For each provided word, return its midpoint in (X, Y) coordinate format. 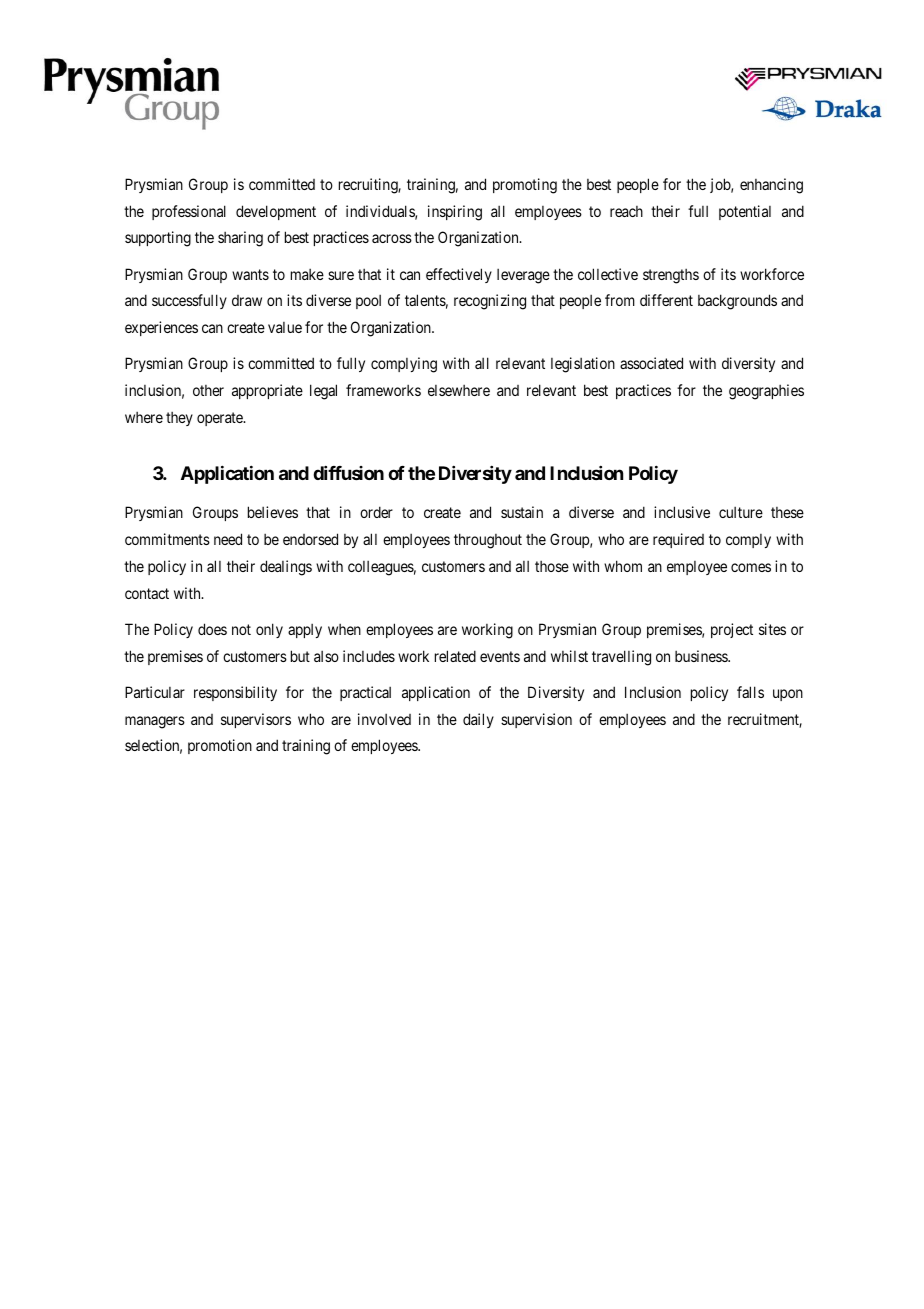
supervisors (256, 720)
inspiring (455, 213)
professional (189, 212)
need (228, 539)
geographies (766, 392)
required (678, 540)
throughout (488, 541)
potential (745, 212)
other (208, 390)
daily (478, 720)
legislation (583, 365)
